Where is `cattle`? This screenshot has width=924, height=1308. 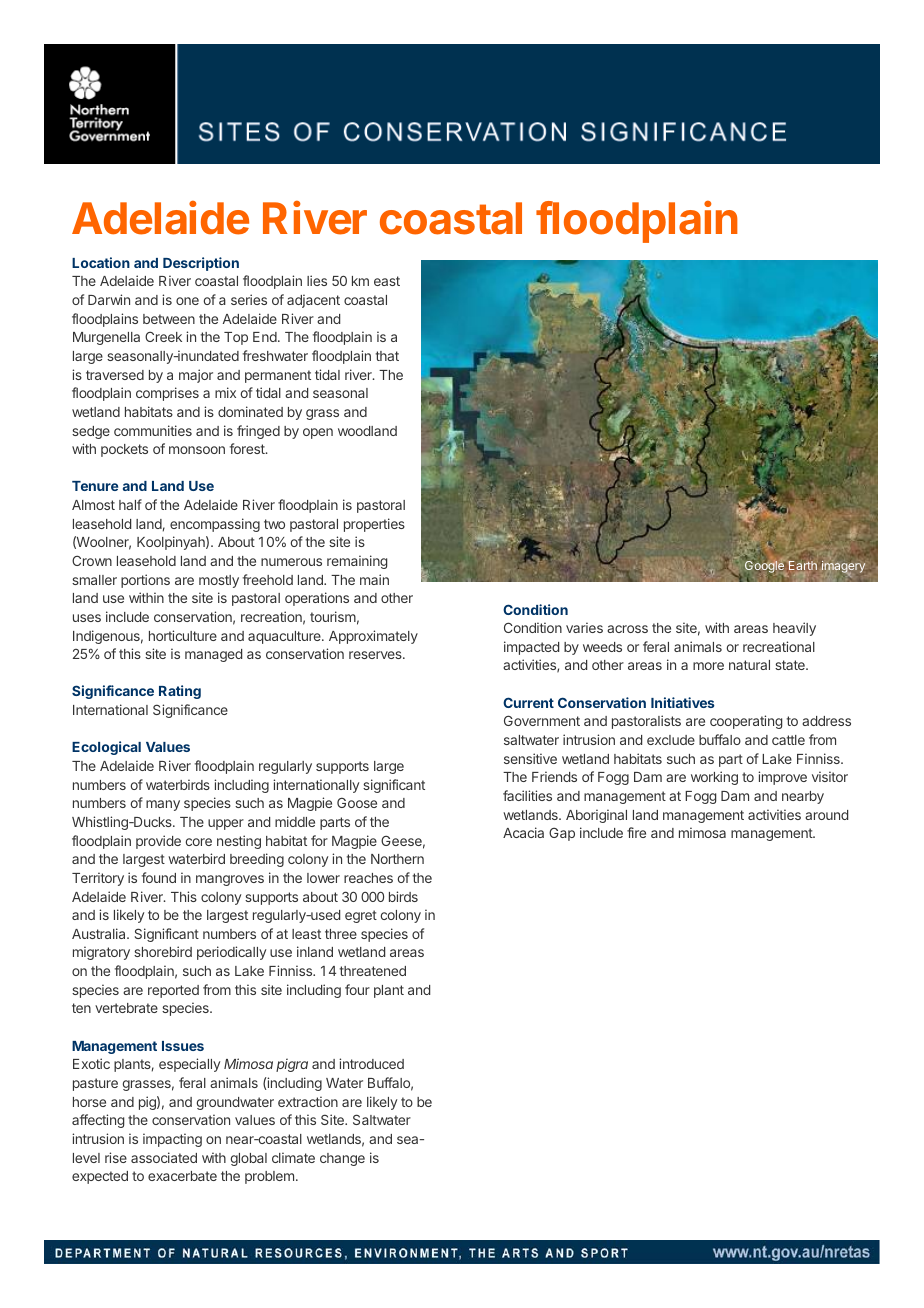
cattle is located at coordinates (788, 740).
